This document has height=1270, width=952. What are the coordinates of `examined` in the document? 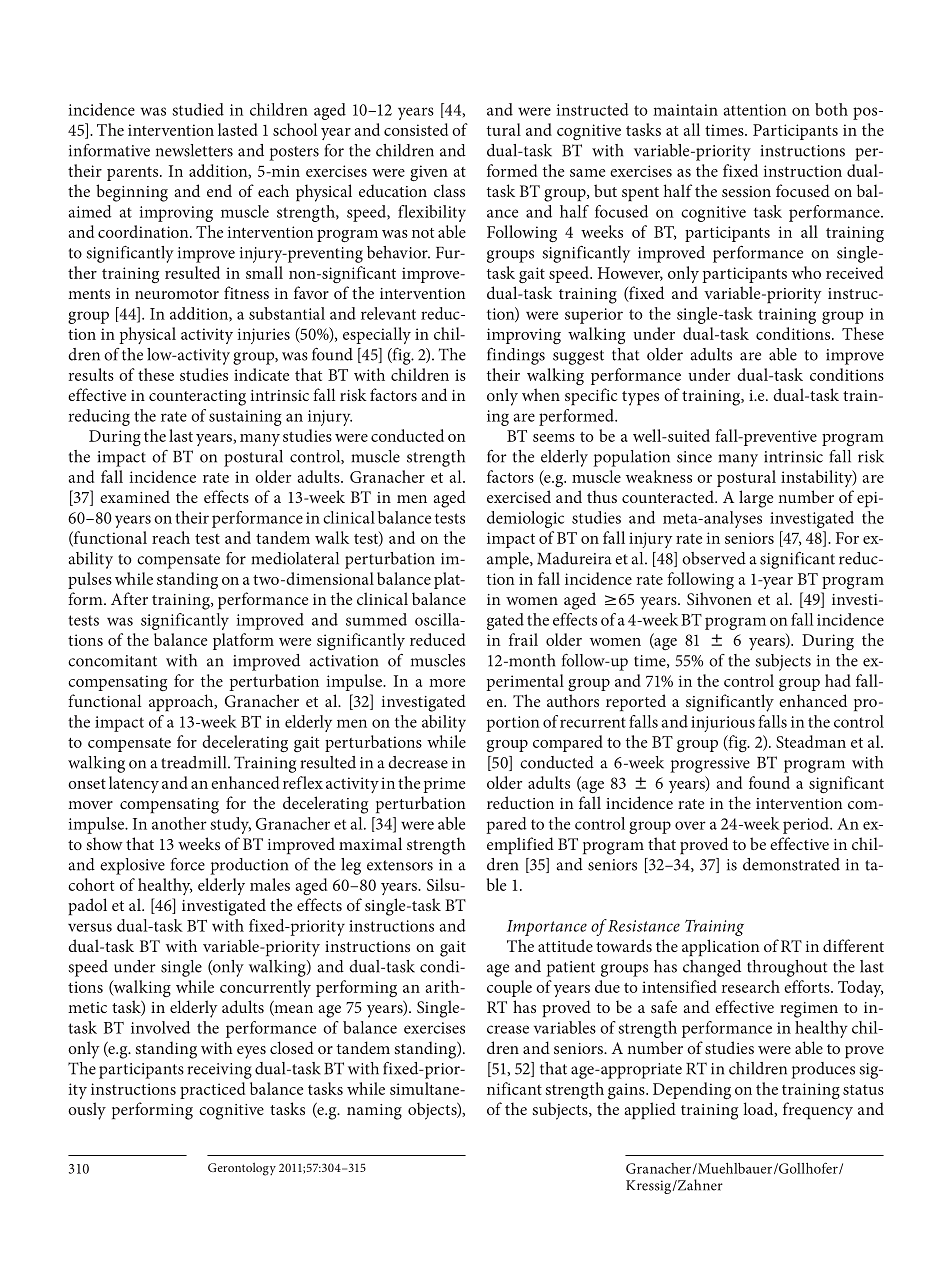 It's located at (135, 496).
